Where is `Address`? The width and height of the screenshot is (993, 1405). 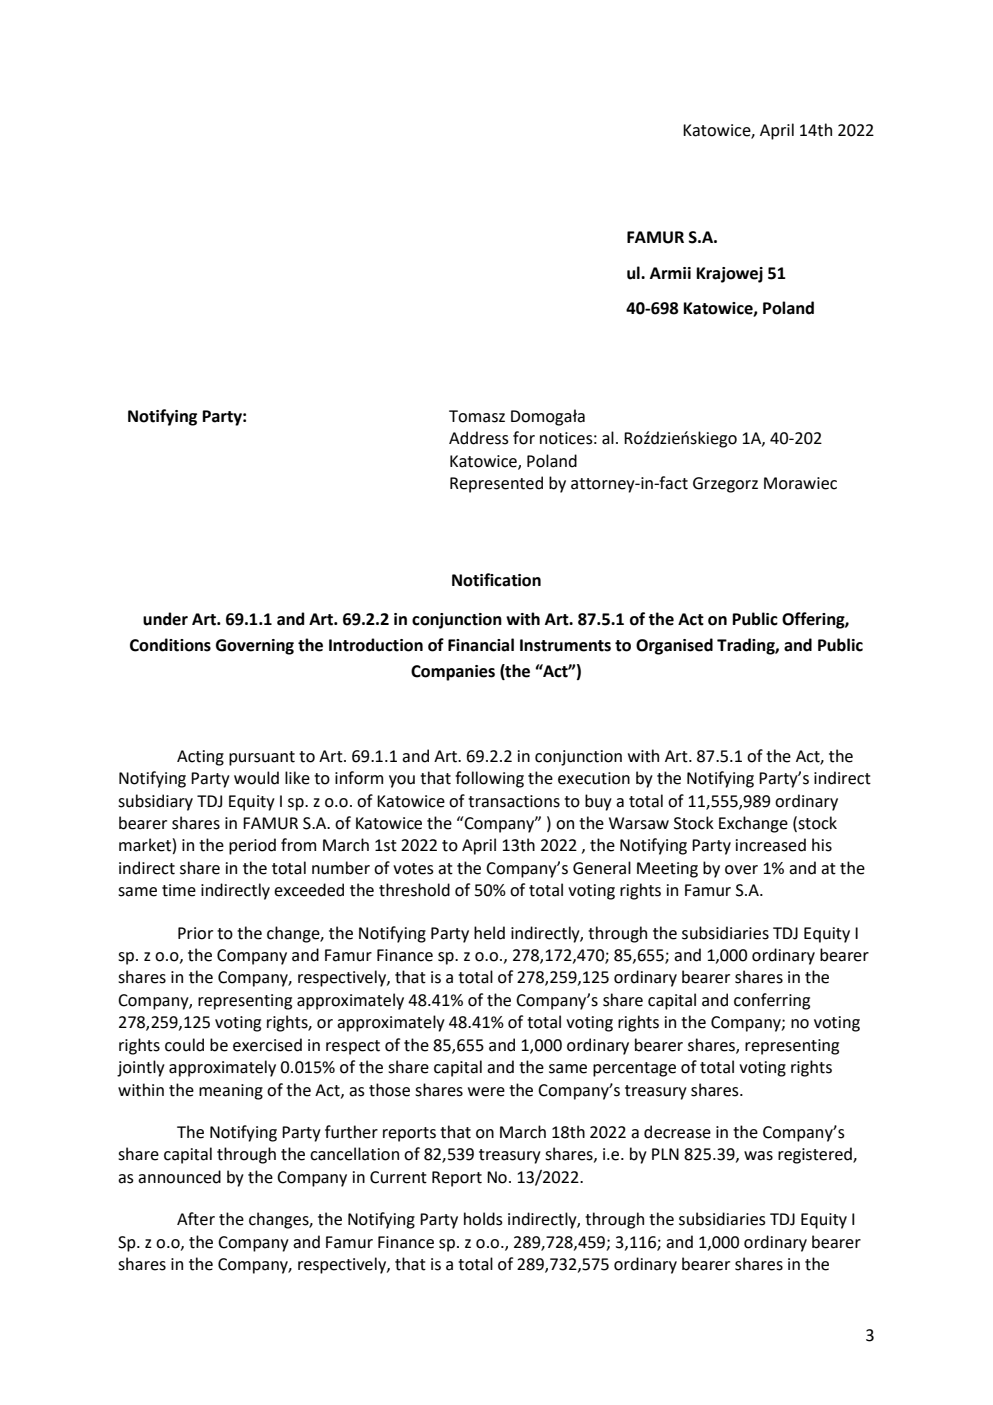 Address is located at coordinates (479, 438).
